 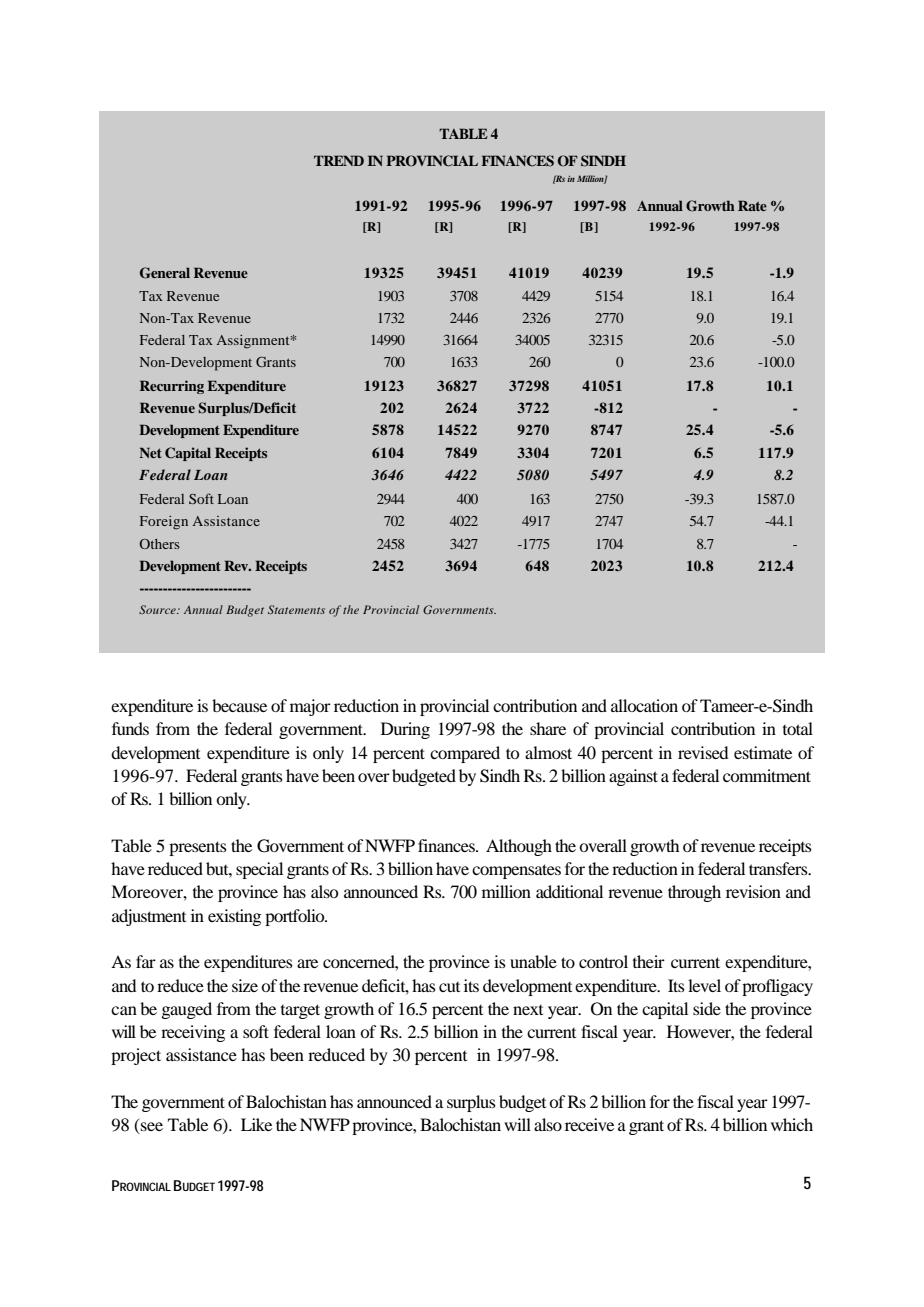 What do you see at coordinates (256, 1124) in the image?
I see `Like` at bounding box center [256, 1124].
